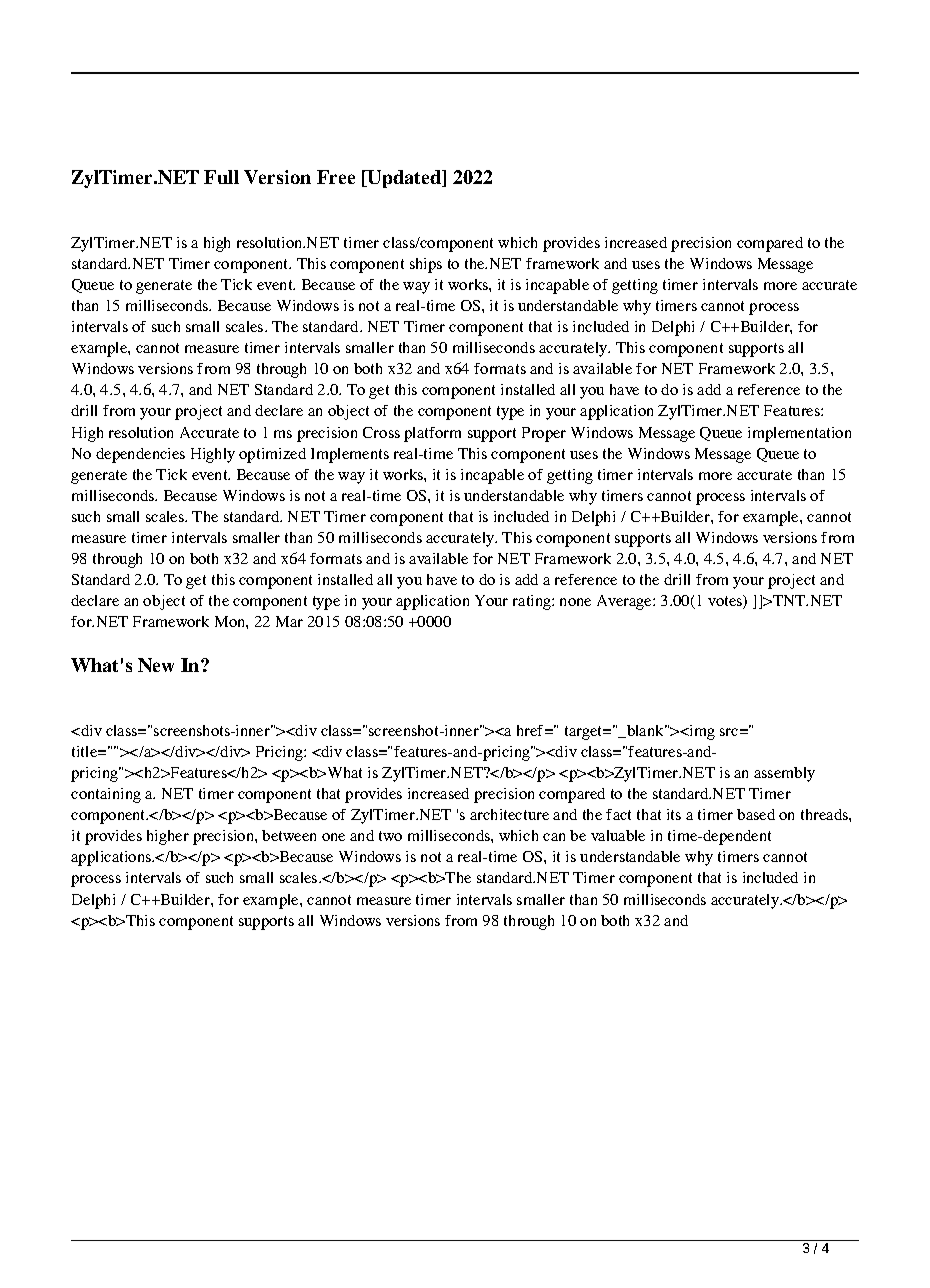  Describe the element at coordinates (509, 814) in the page. I see `architecture` at that location.
